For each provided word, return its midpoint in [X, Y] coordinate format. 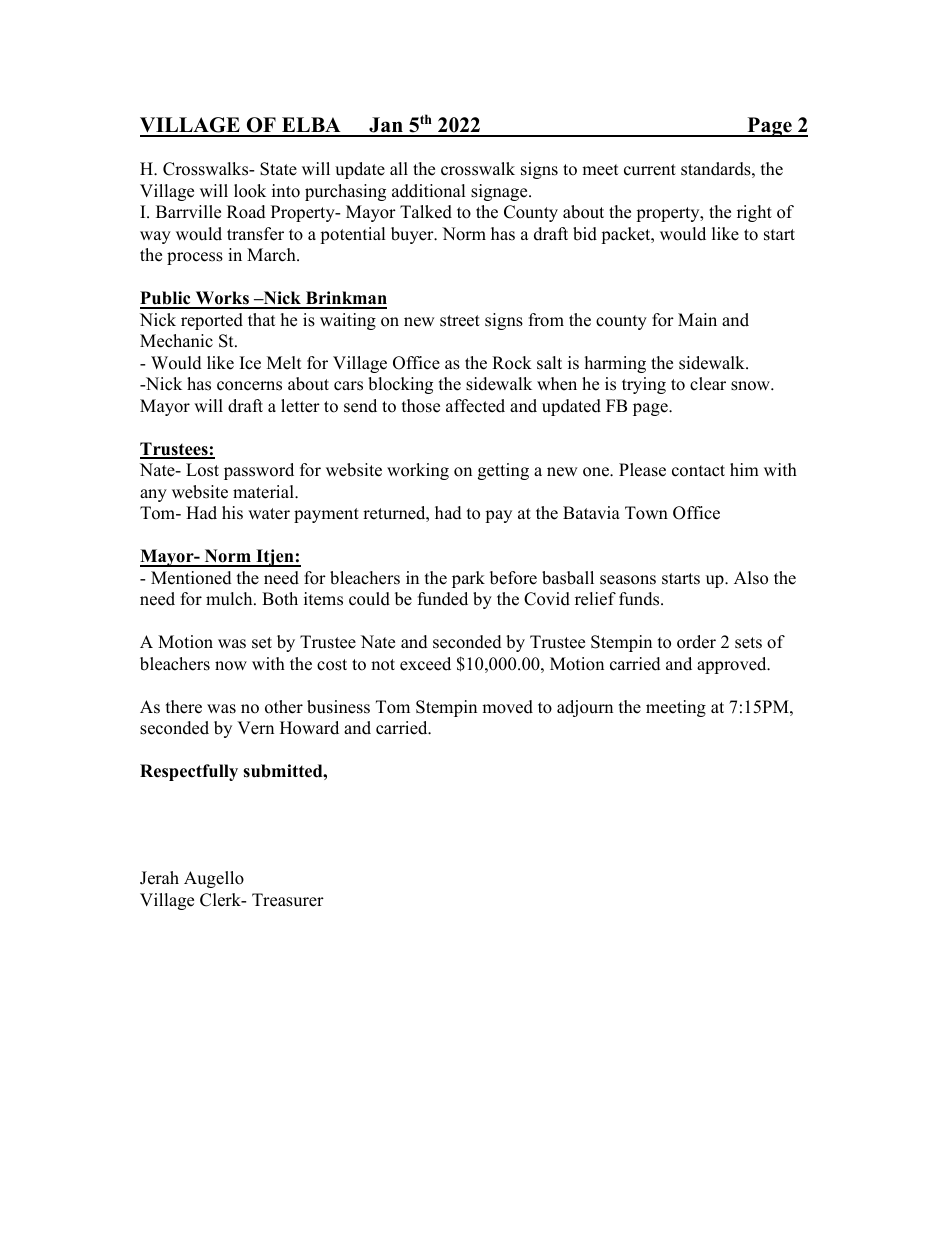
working [418, 471]
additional [428, 191]
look [250, 191]
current [650, 170]
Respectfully [189, 772]
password [259, 471]
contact [698, 471]
